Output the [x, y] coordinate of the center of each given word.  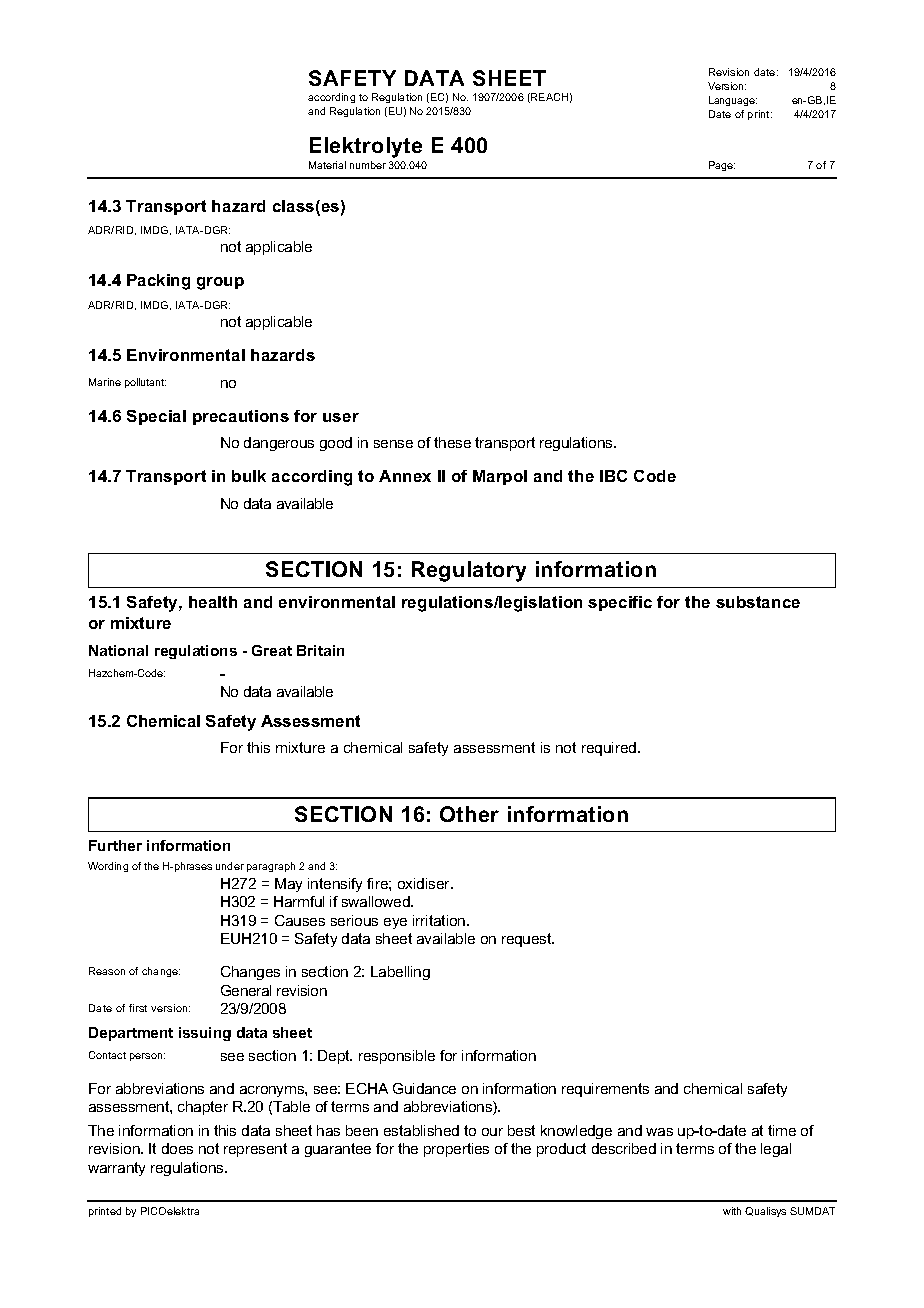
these [452, 442]
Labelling [400, 973]
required [610, 749]
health [213, 602]
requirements [605, 1090]
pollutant [145, 383]
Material [327, 165]
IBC [613, 476]
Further [115, 845]
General [246, 990]
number [368, 165]
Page [722, 166]
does [177, 1148]
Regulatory [469, 571]
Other [469, 814]
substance [758, 602]
